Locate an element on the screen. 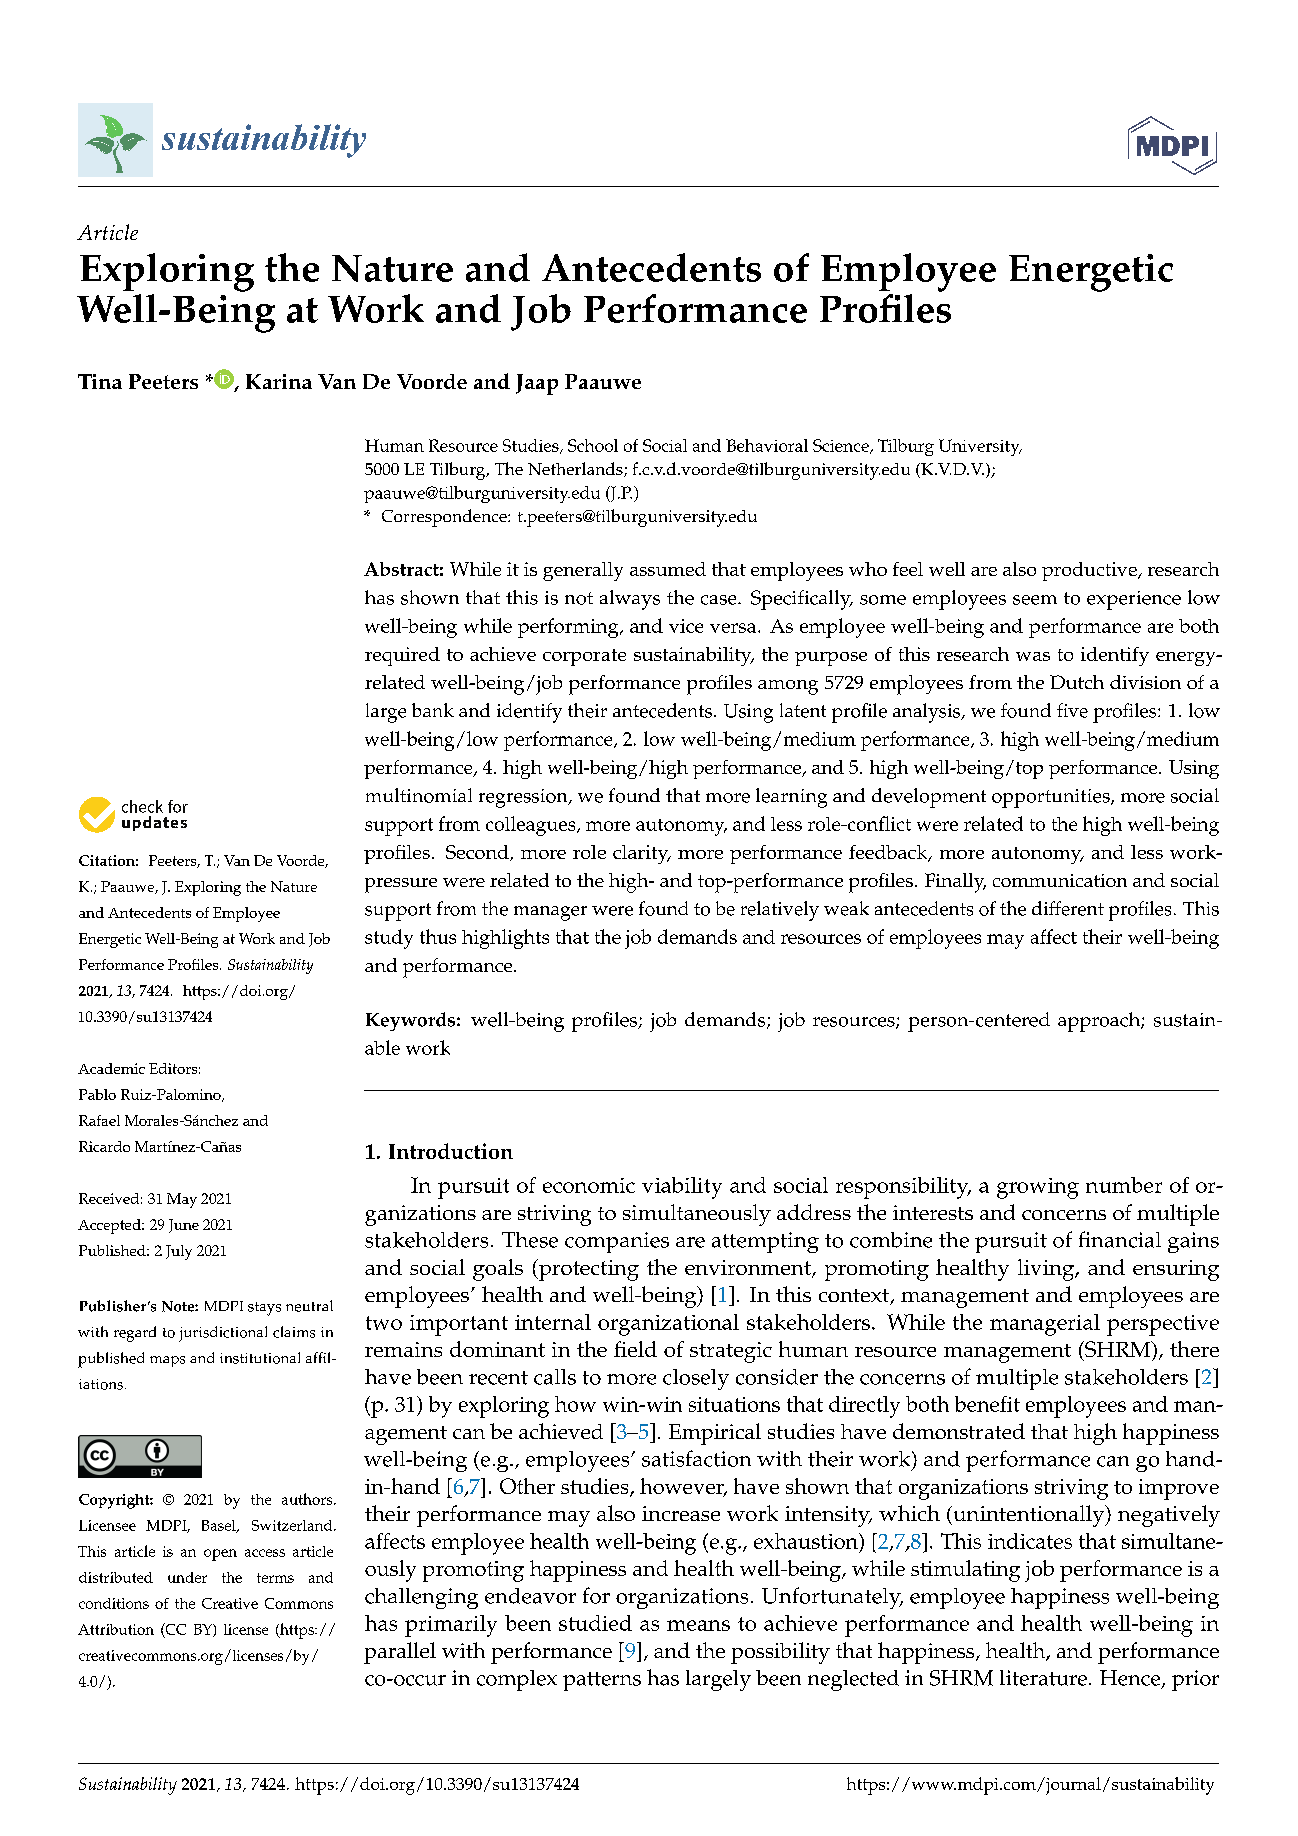 This screenshot has height=1836, width=1298. jurisdictional is located at coordinates (223, 1334).
